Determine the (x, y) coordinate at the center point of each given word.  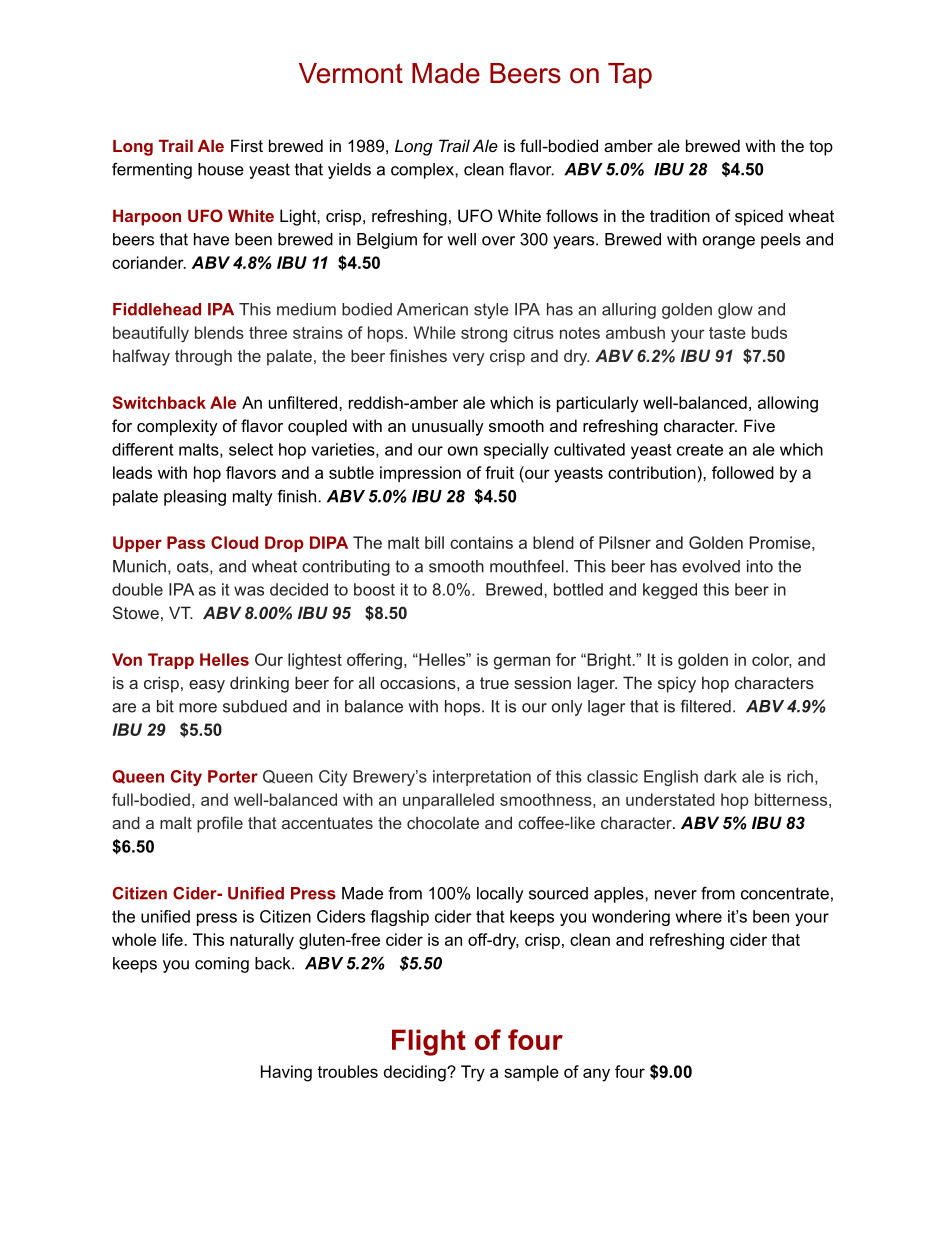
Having (286, 1073)
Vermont (351, 73)
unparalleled (448, 801)
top (821, 148)
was (249, 591)
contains (481, 542)
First (247, 145)
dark (720, 776)
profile (220, 824)
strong (484, 335)
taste (727, 333)
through (203, 357)
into (760, 566)
